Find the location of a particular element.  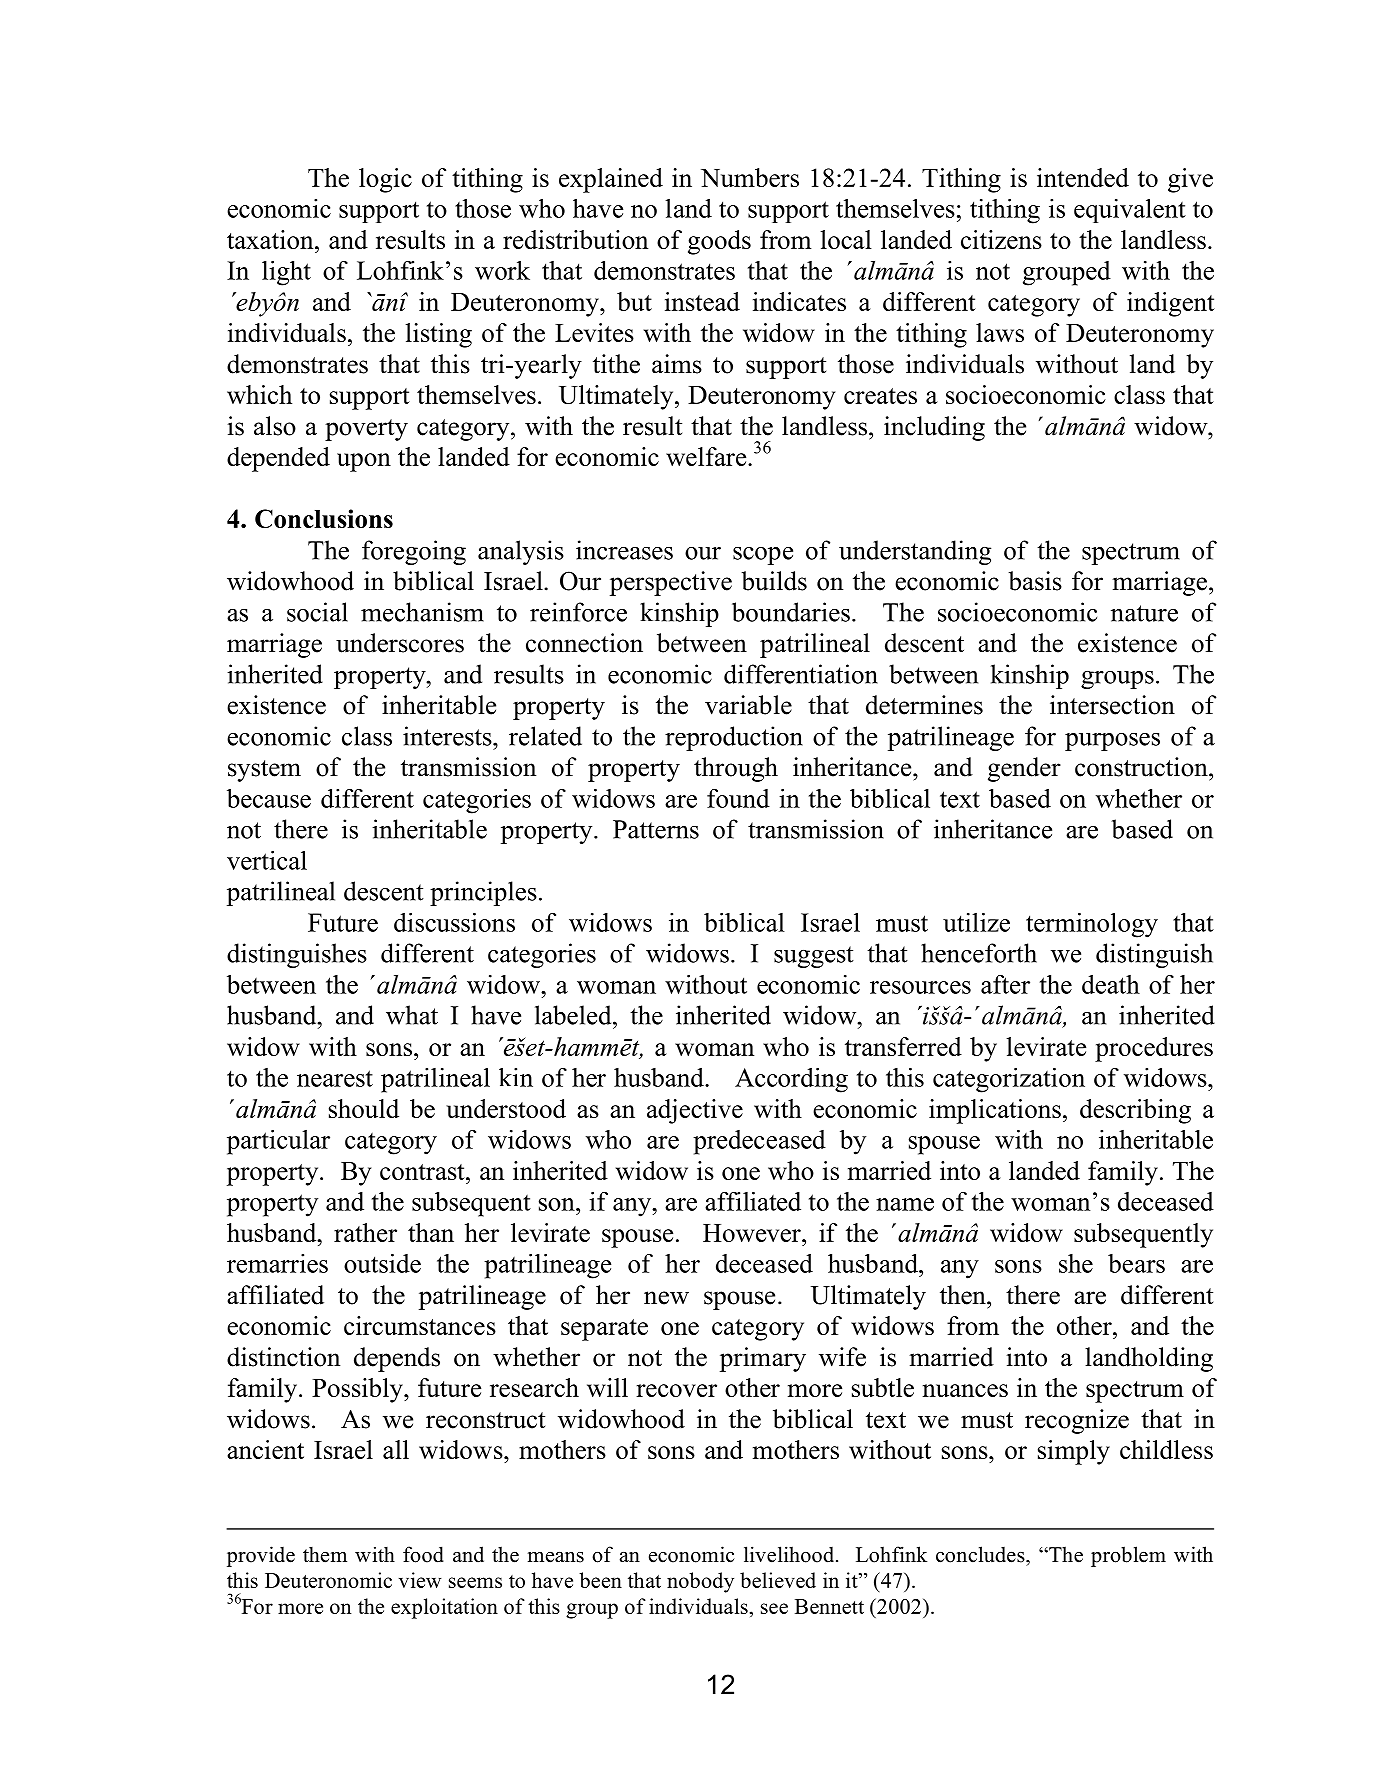

equivalent is located at coordinates (1130, 210).
